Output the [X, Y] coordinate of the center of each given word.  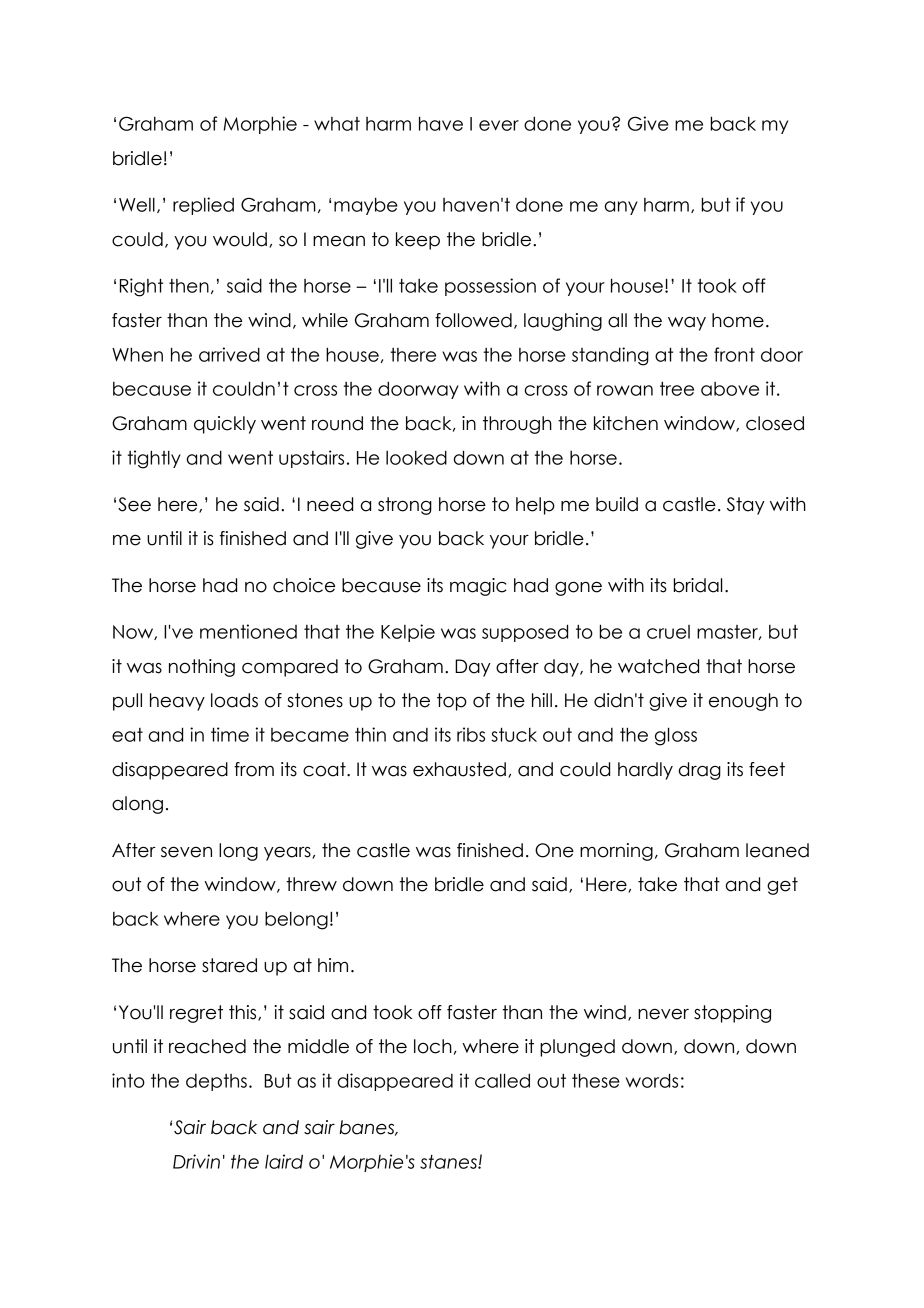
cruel [668, 632]
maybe [366, 206]
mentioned [248, 631]
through [517, 425]
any [621, 208]
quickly [225, 425]
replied [203, 206]
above [730, 389]
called [502, 1080]
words [652, 1080]
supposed [525, 633]
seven [186, 852]
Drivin [196, 1161]
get [782, 886]
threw [311, 884]
